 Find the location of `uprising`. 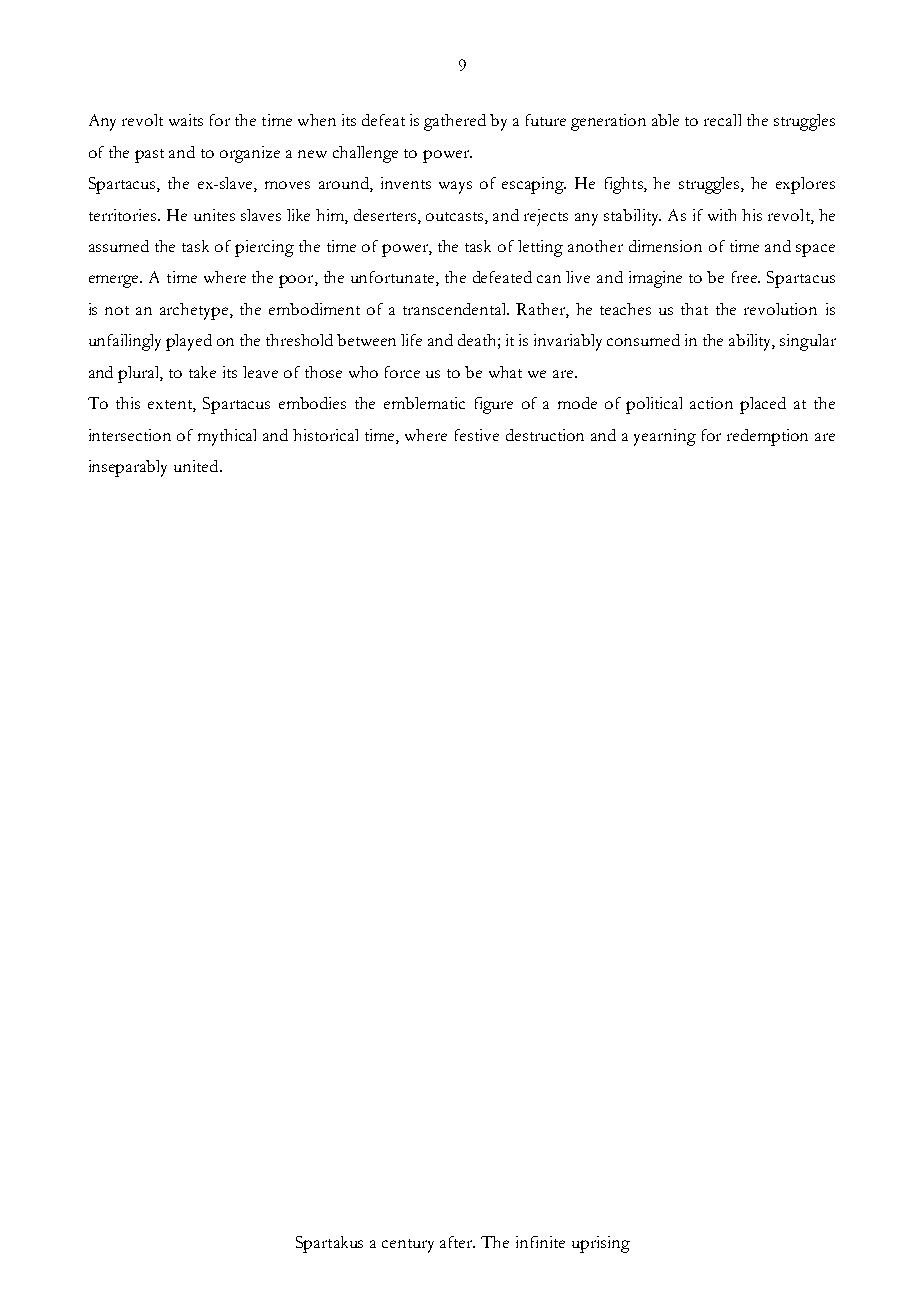

uprising is located at coordinates (601, 1244).
